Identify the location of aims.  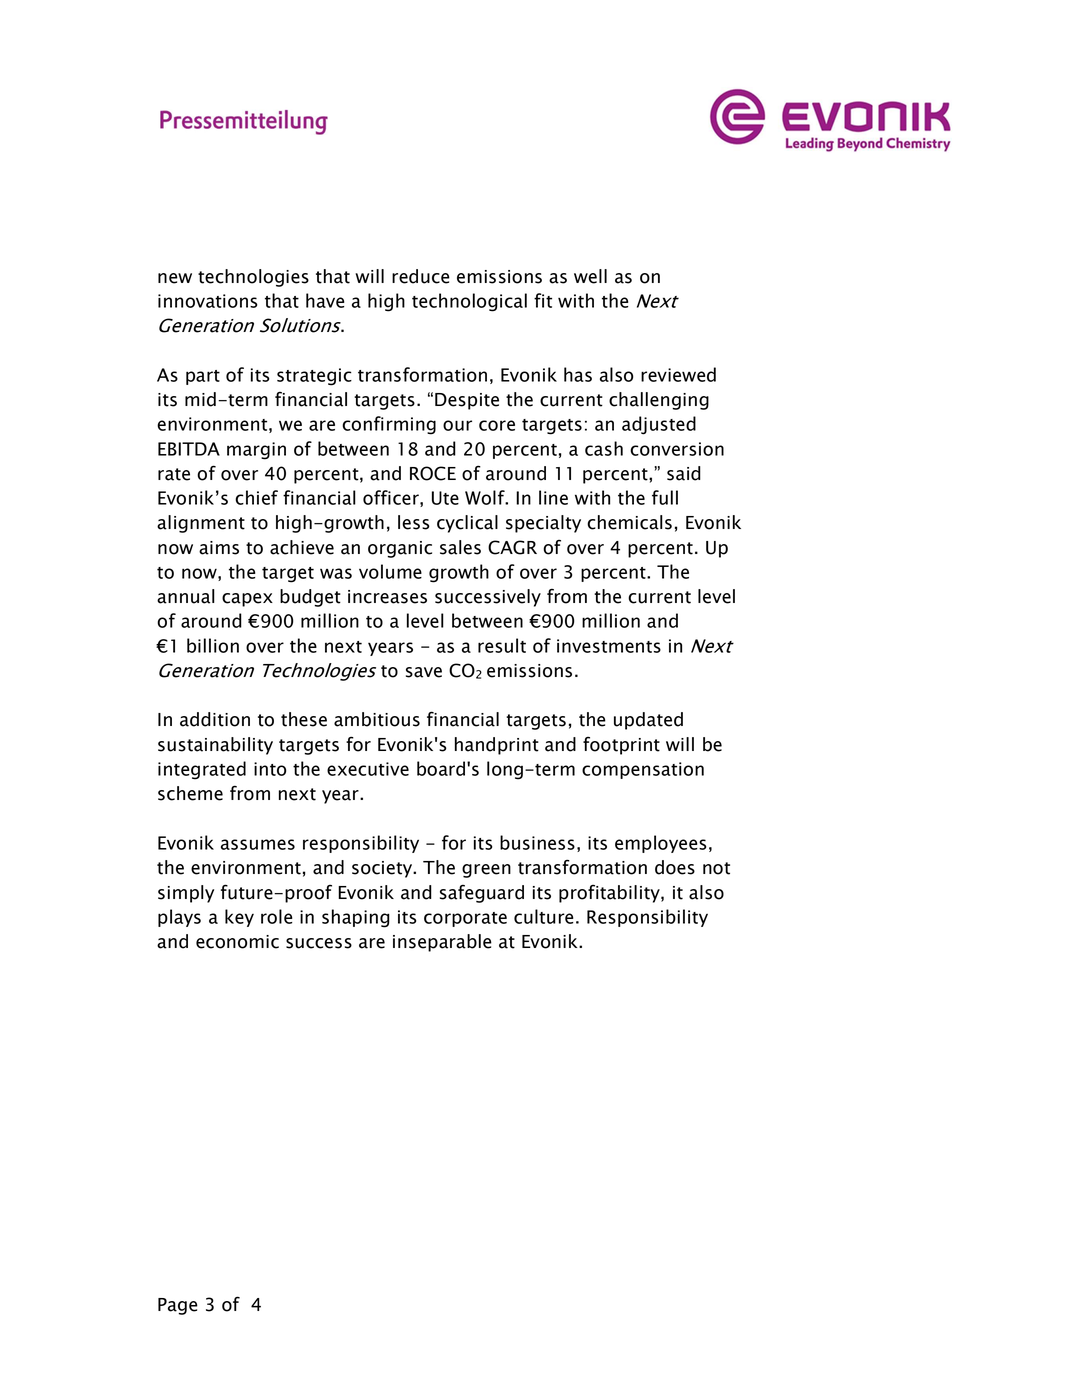
(219, 548).
